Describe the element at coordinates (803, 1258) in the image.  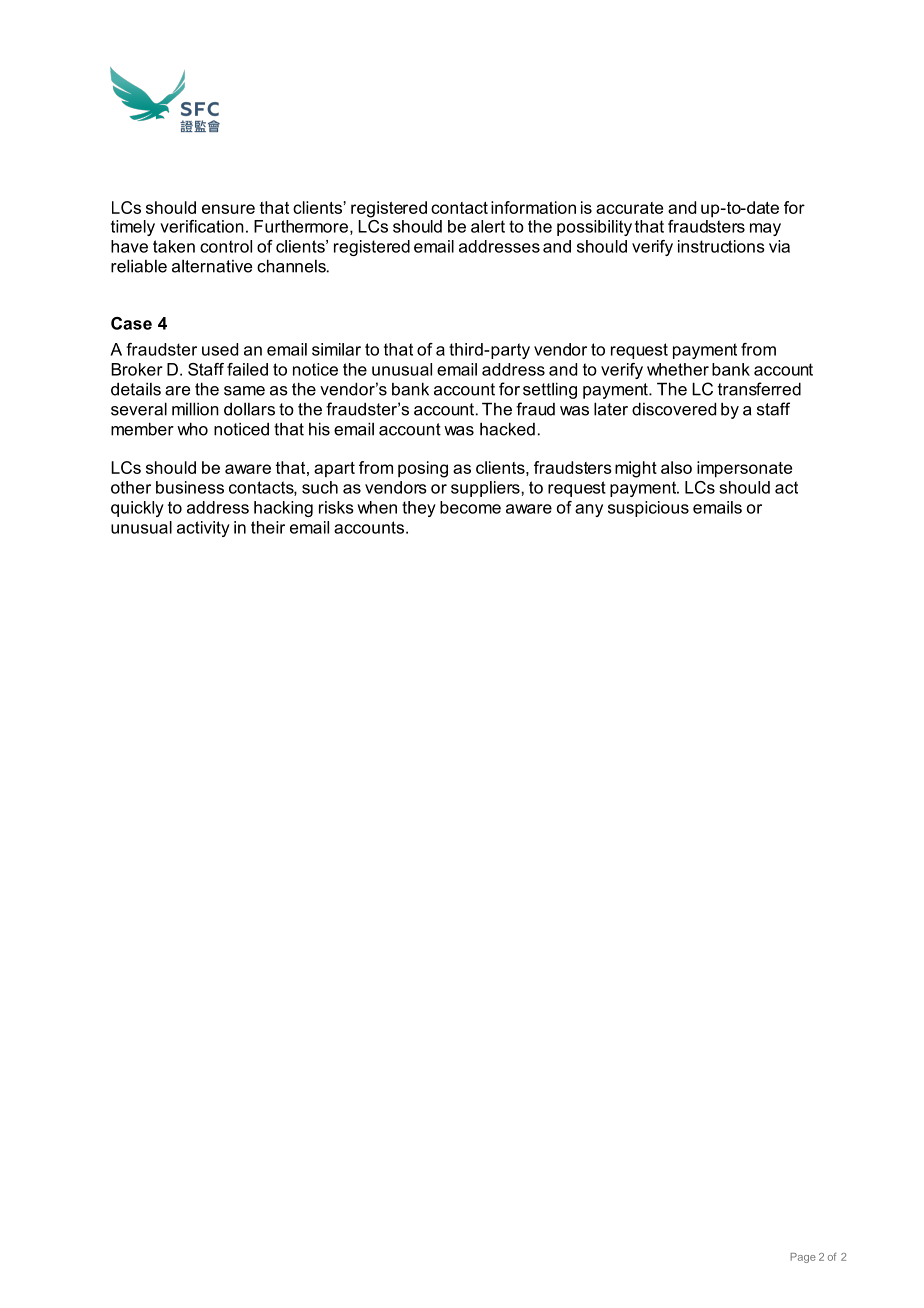
I see `Page` at that location.
